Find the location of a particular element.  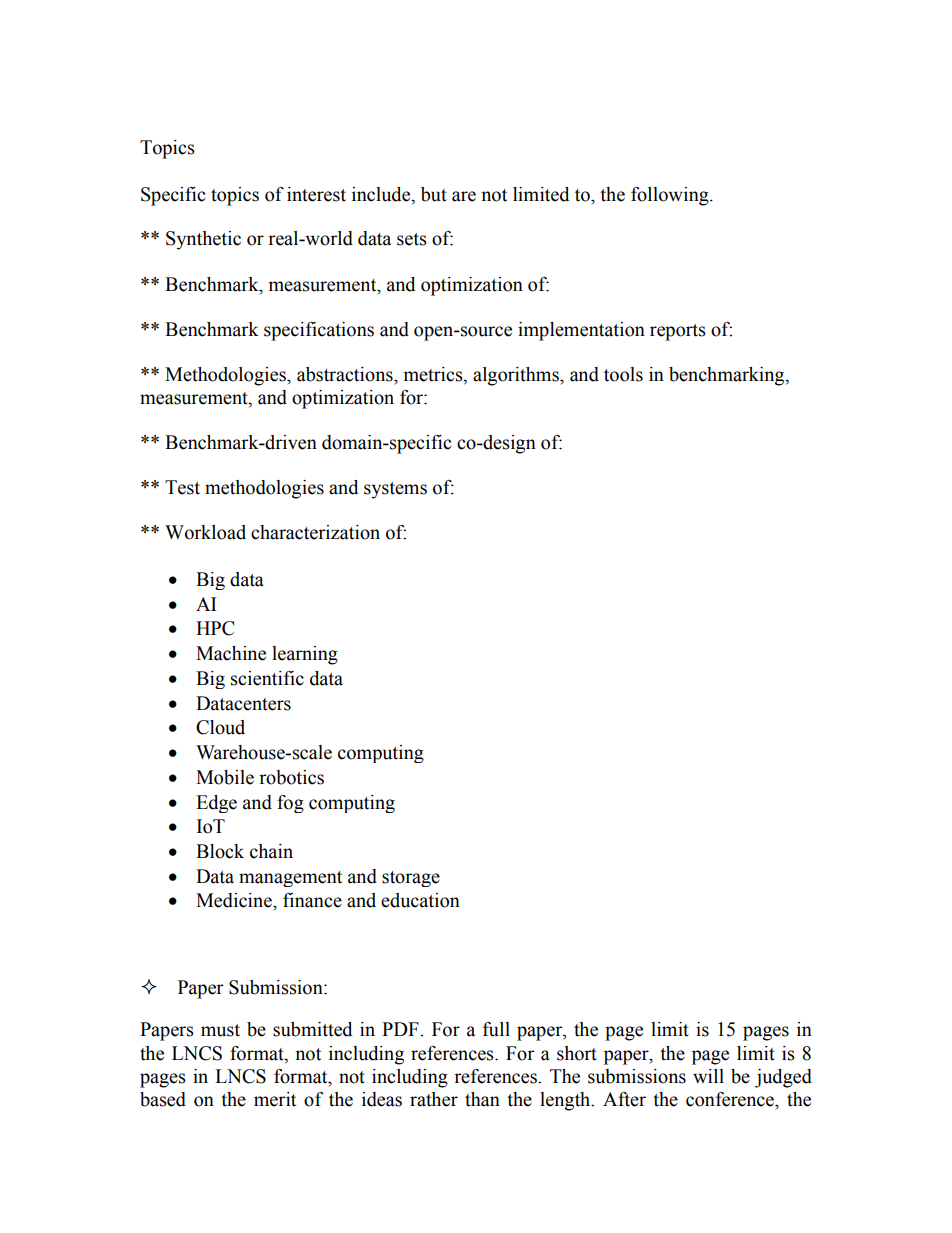

storage is located at coordinates (411, 879).
